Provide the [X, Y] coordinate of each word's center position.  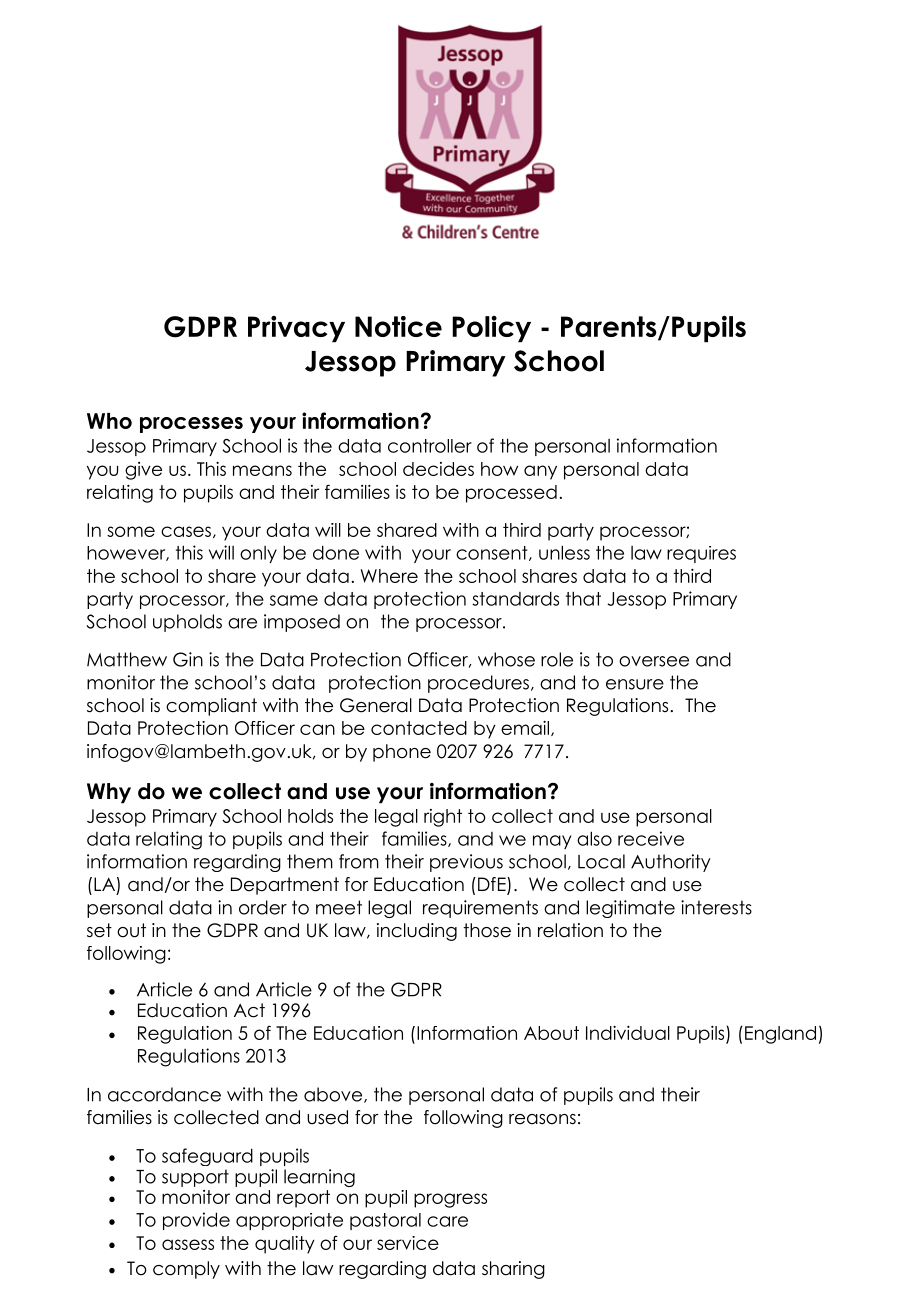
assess [188, 1244]
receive [651, 838]
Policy [491, 329]
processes [191, 425]
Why [109, 793]
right [443, 818]
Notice [398, 326]
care [447, 1221]
